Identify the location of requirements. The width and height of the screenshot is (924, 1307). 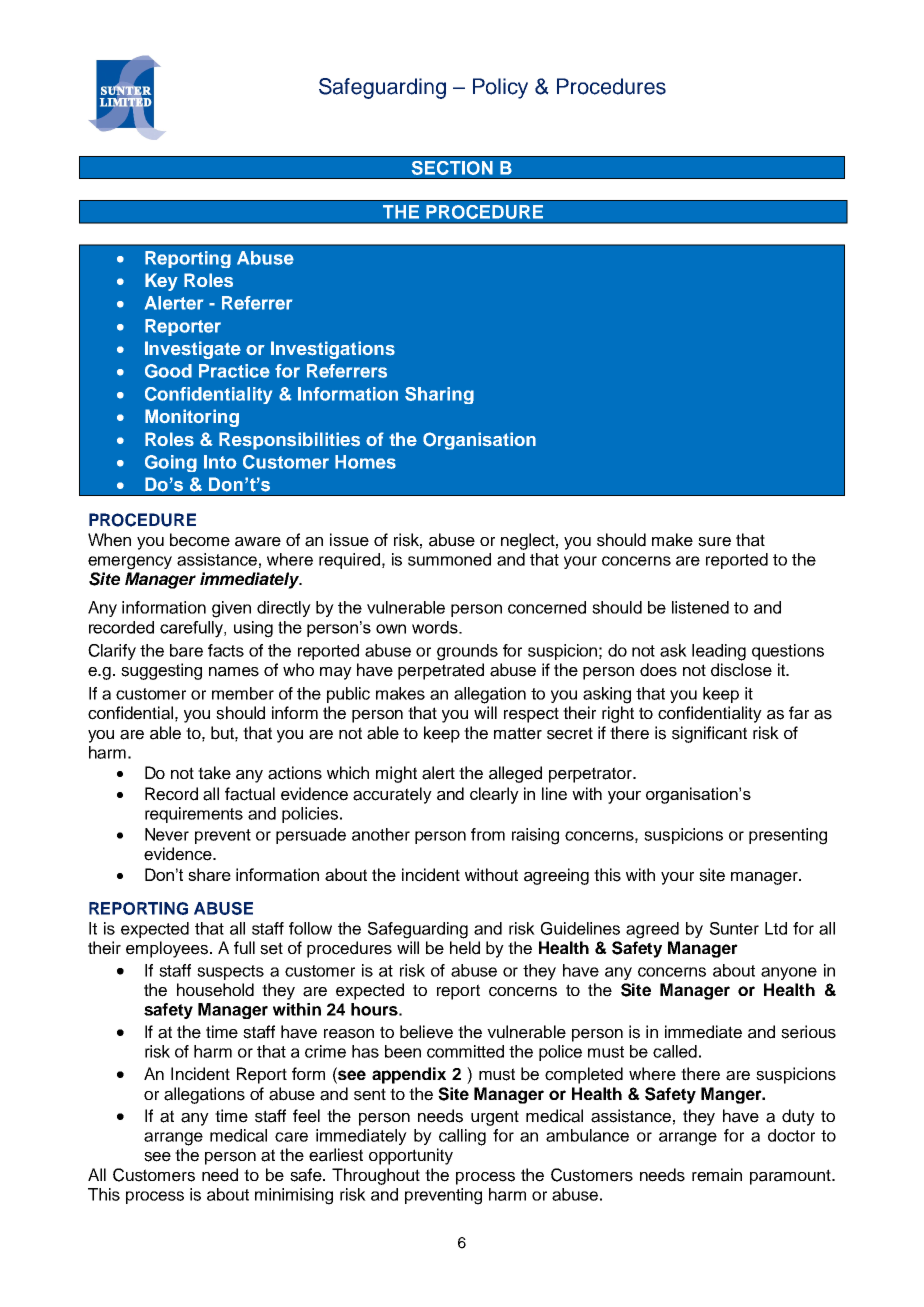
(194, 815).
